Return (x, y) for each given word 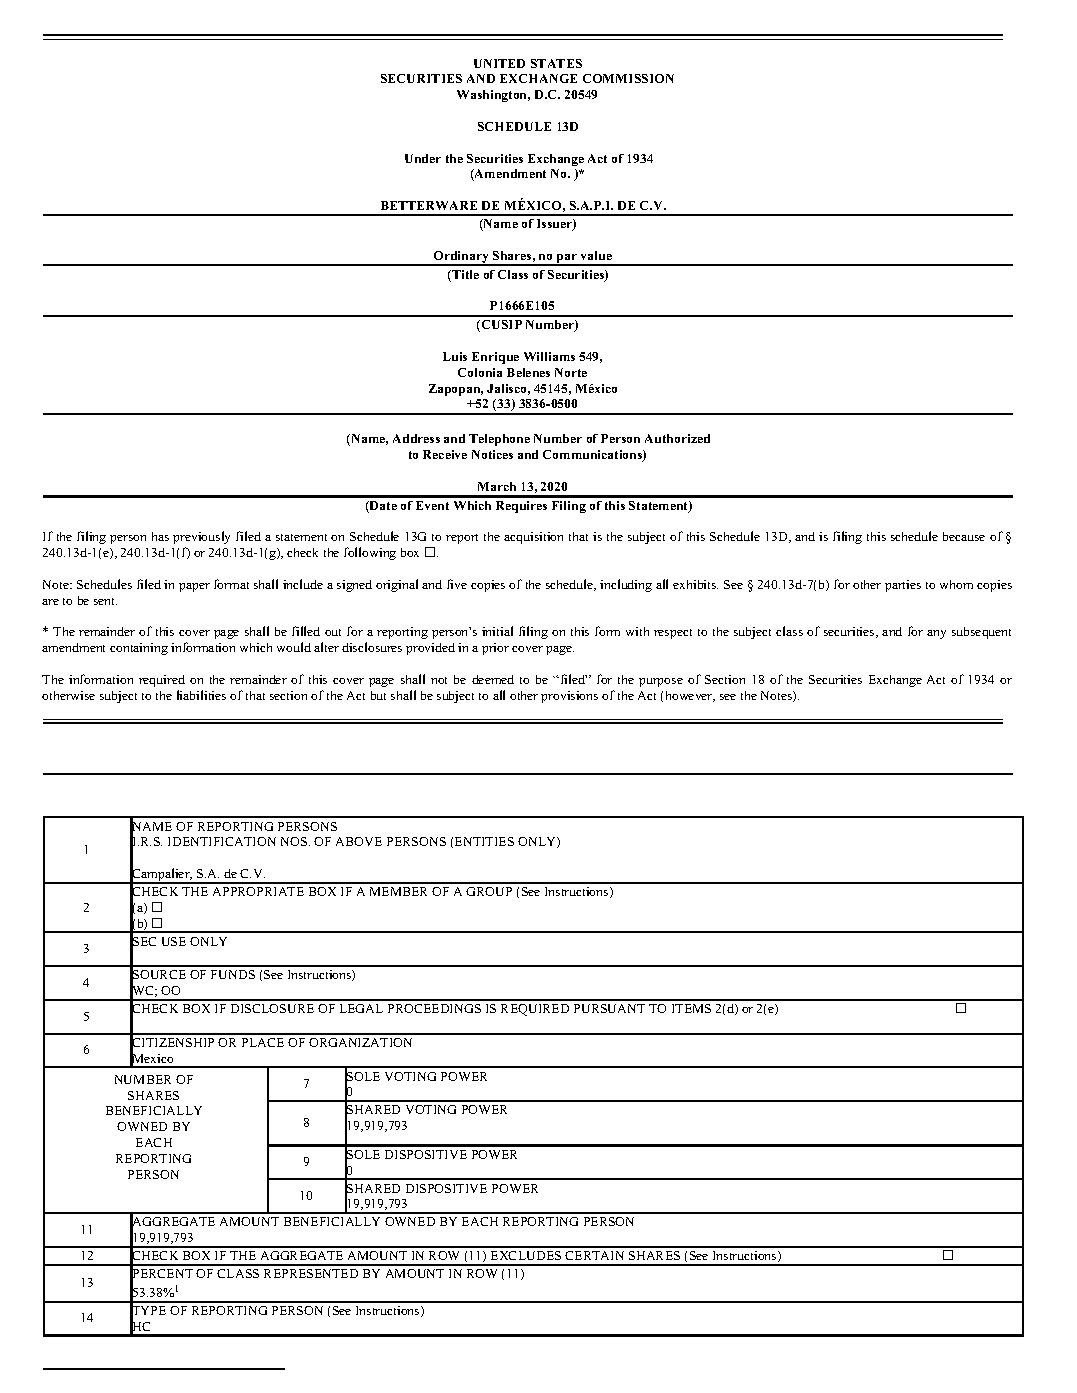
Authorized (677, 438)
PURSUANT (609, 1008)
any (936, 634)
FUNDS (233, 974)
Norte (571, 372)
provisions (569, 697)
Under (423, 158)
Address (416, 438)
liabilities (201, 695)
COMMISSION (628, 78)
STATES (556, 63)
